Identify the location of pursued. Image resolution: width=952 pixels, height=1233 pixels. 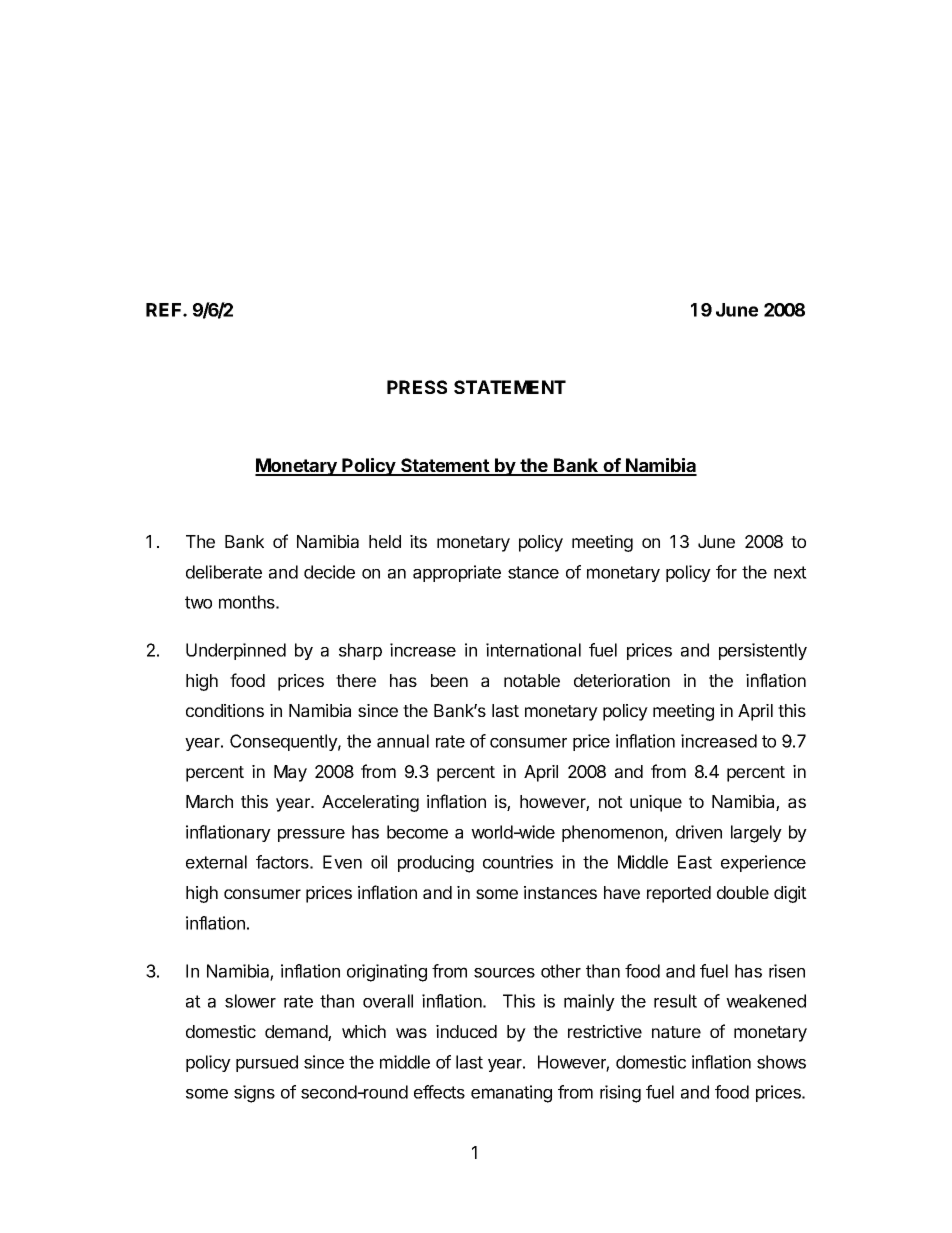
(267, 1063).
